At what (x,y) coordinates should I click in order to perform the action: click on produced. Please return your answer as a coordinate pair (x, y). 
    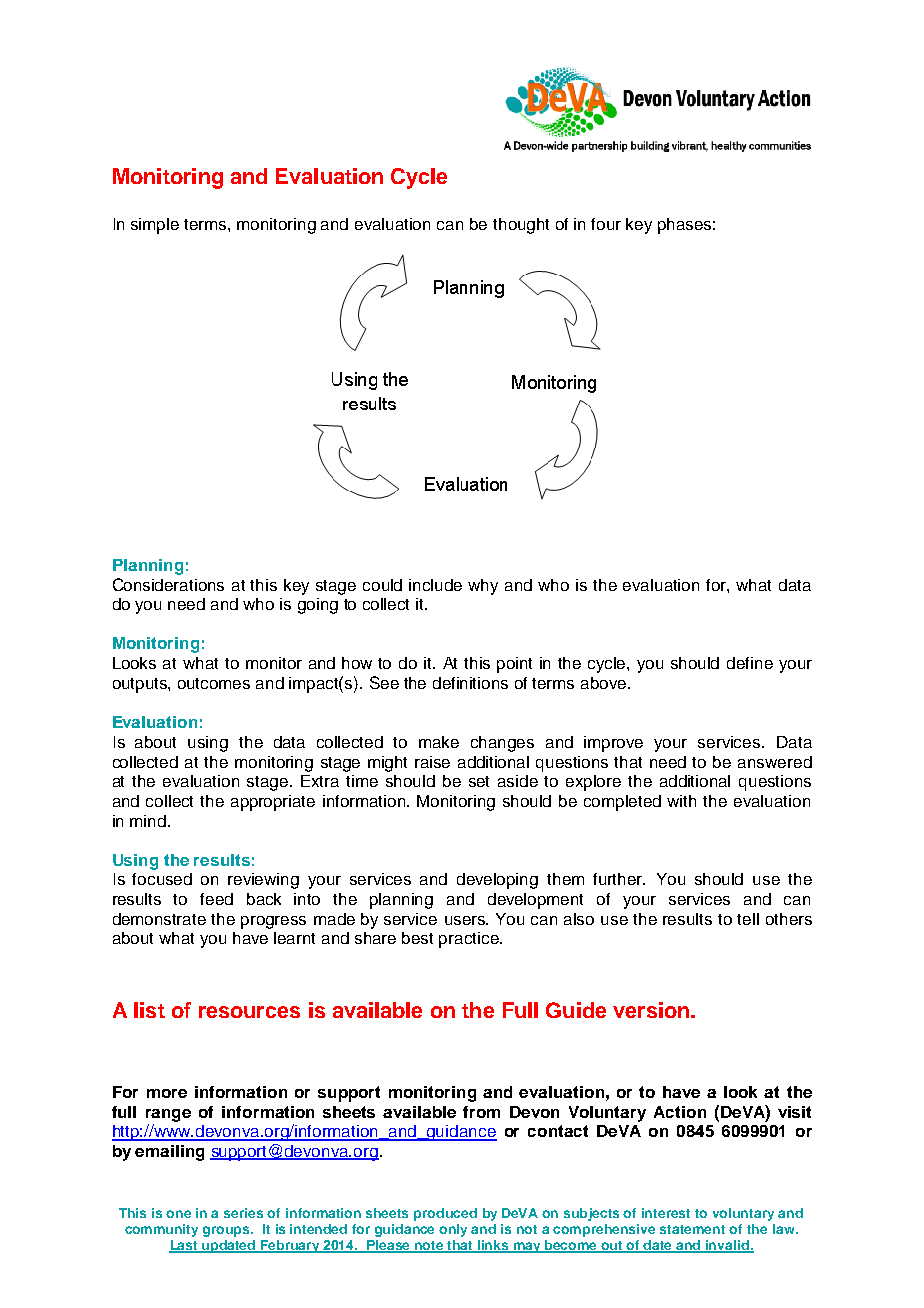
    Looking at the image, I should click on (445, 1214).
